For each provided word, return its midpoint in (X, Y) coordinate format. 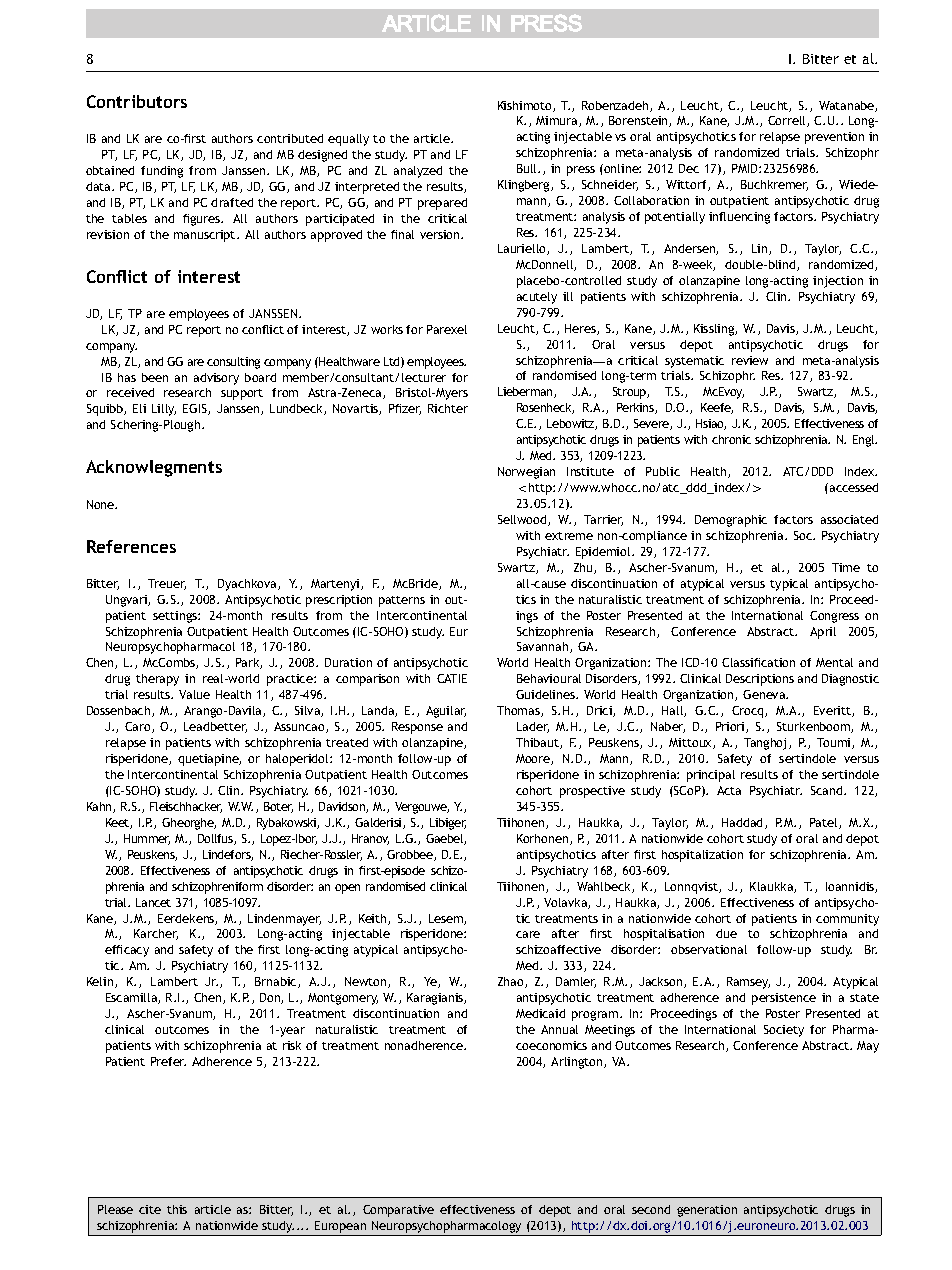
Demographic (731, 521)
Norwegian (526, 473)
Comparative (398, 1211)
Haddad (744, 823)
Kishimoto (526, 106)
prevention (834, 138)
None (102, 504)
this (177, 1209)
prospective (592, 792)
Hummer (147, 839)
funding (162, 172)
